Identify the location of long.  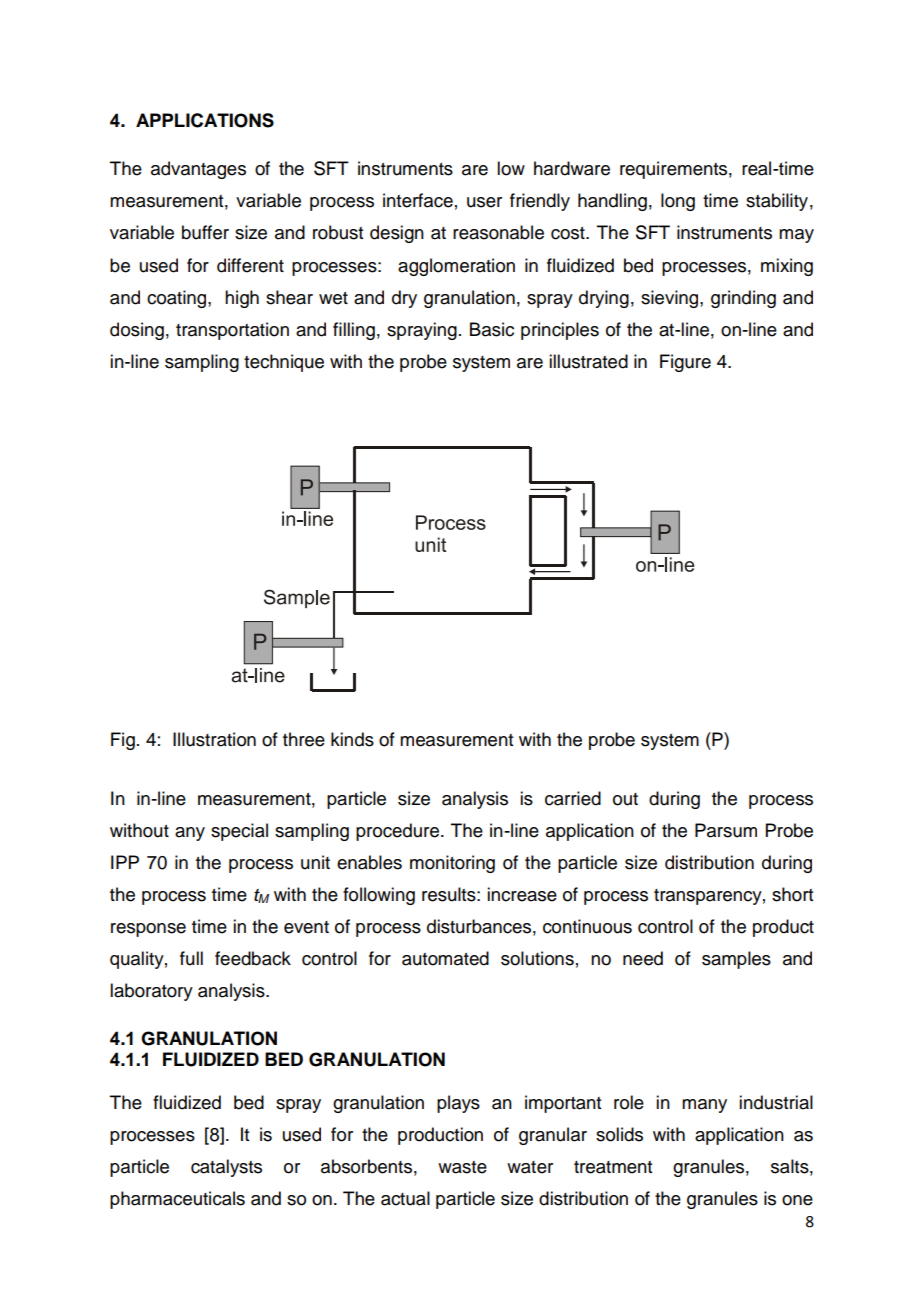
(678, 202).
